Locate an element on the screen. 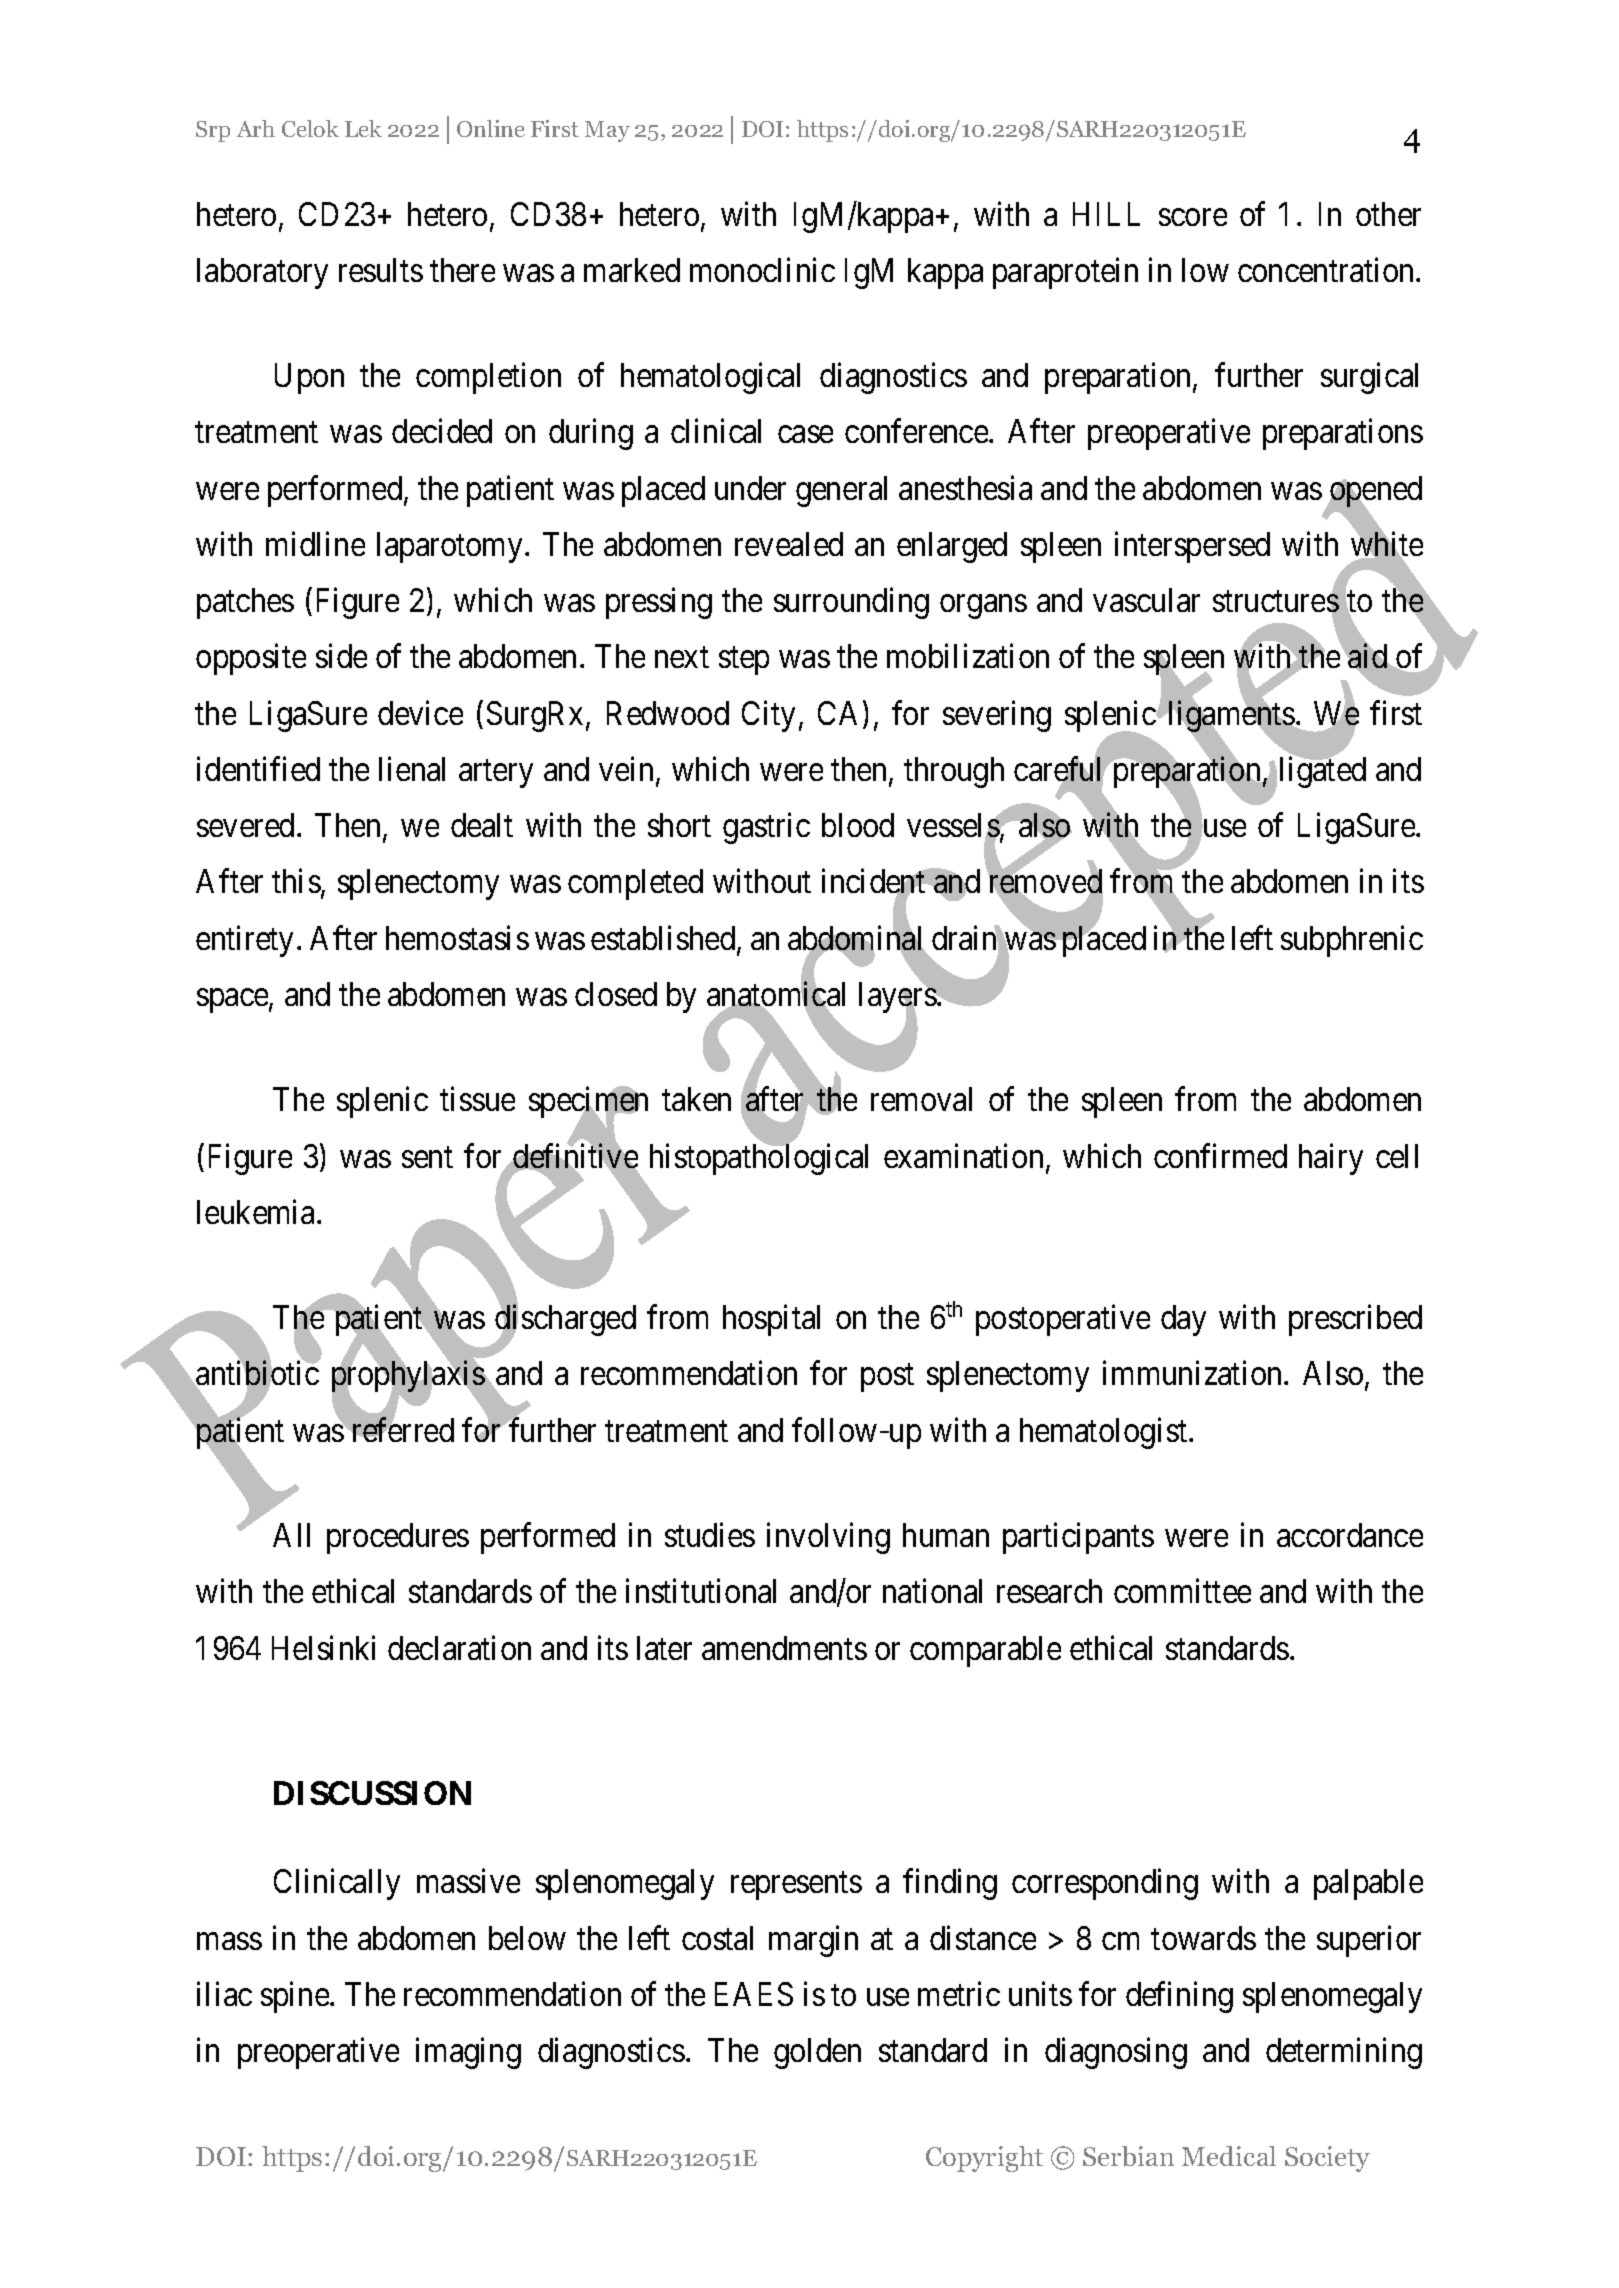 Image resolution: width=1619 pixels, height=2288 pixels. Medical is located at coordinates (1229, 2156).
